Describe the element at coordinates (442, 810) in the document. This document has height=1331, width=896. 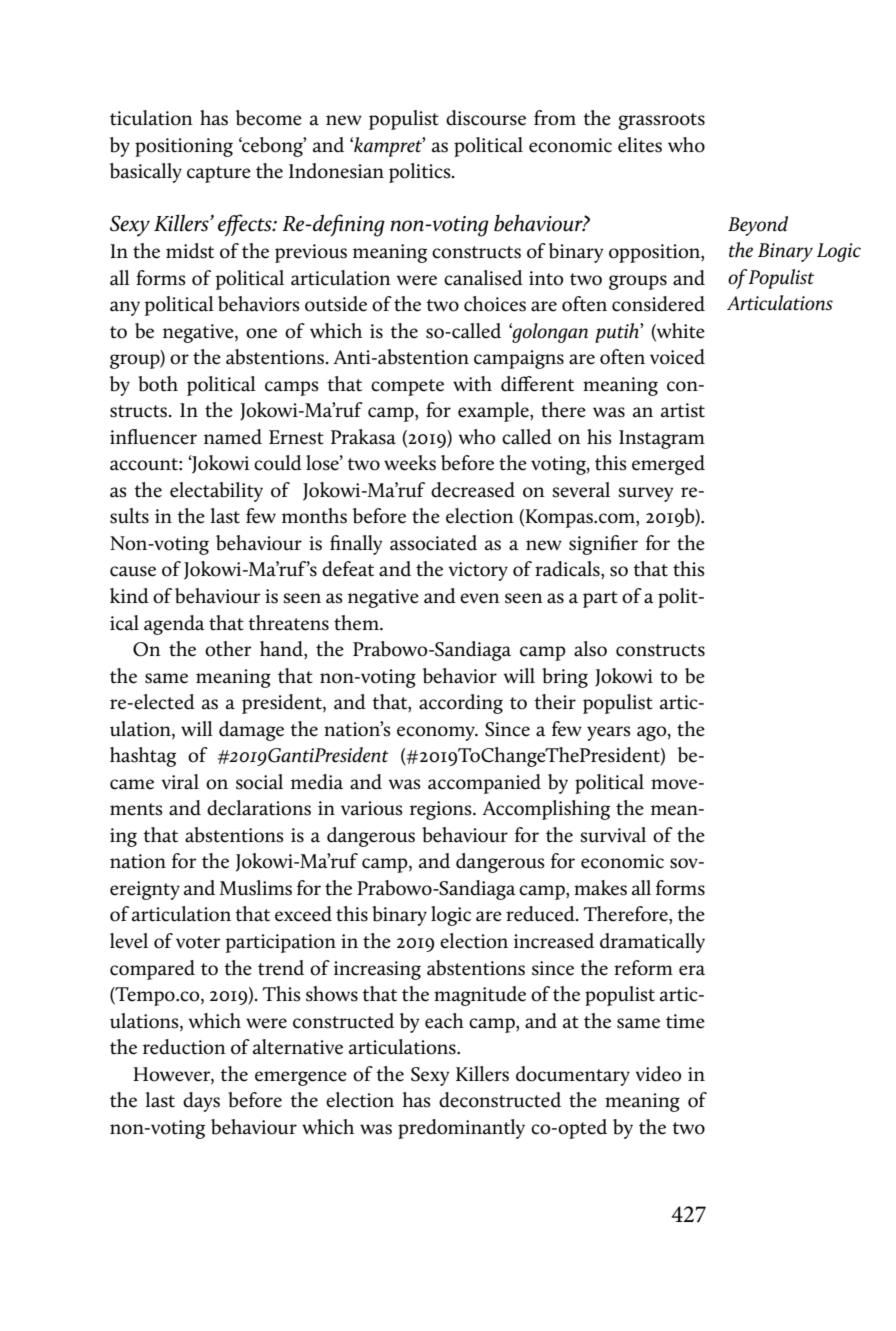
I see `regions` at that location.
